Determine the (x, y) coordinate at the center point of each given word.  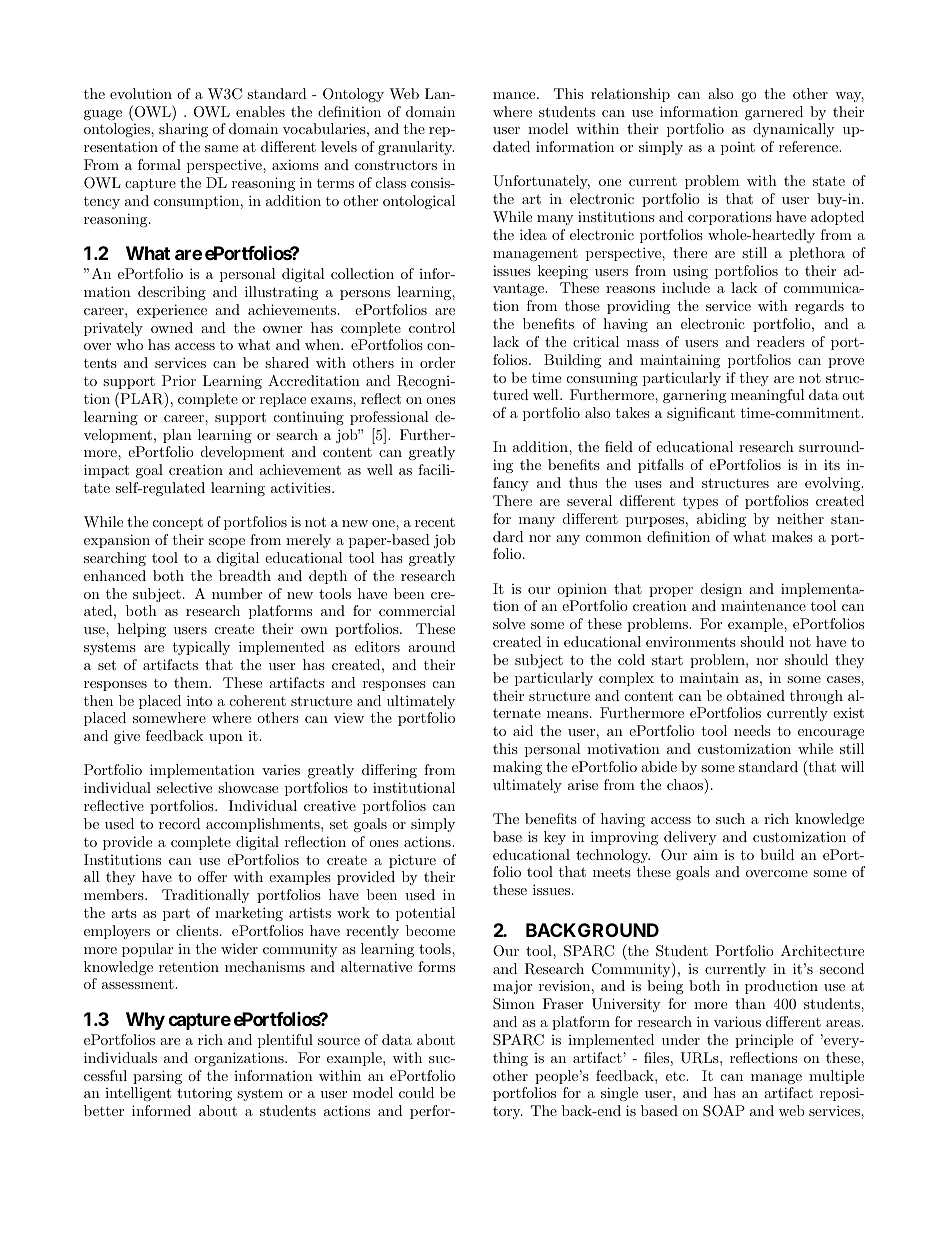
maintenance (763, 605)
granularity (416, 148)
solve (509, 623)
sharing (183, 130)
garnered (774, 113)
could (416, 1092)
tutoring (204, 1094)
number (237, 593)
